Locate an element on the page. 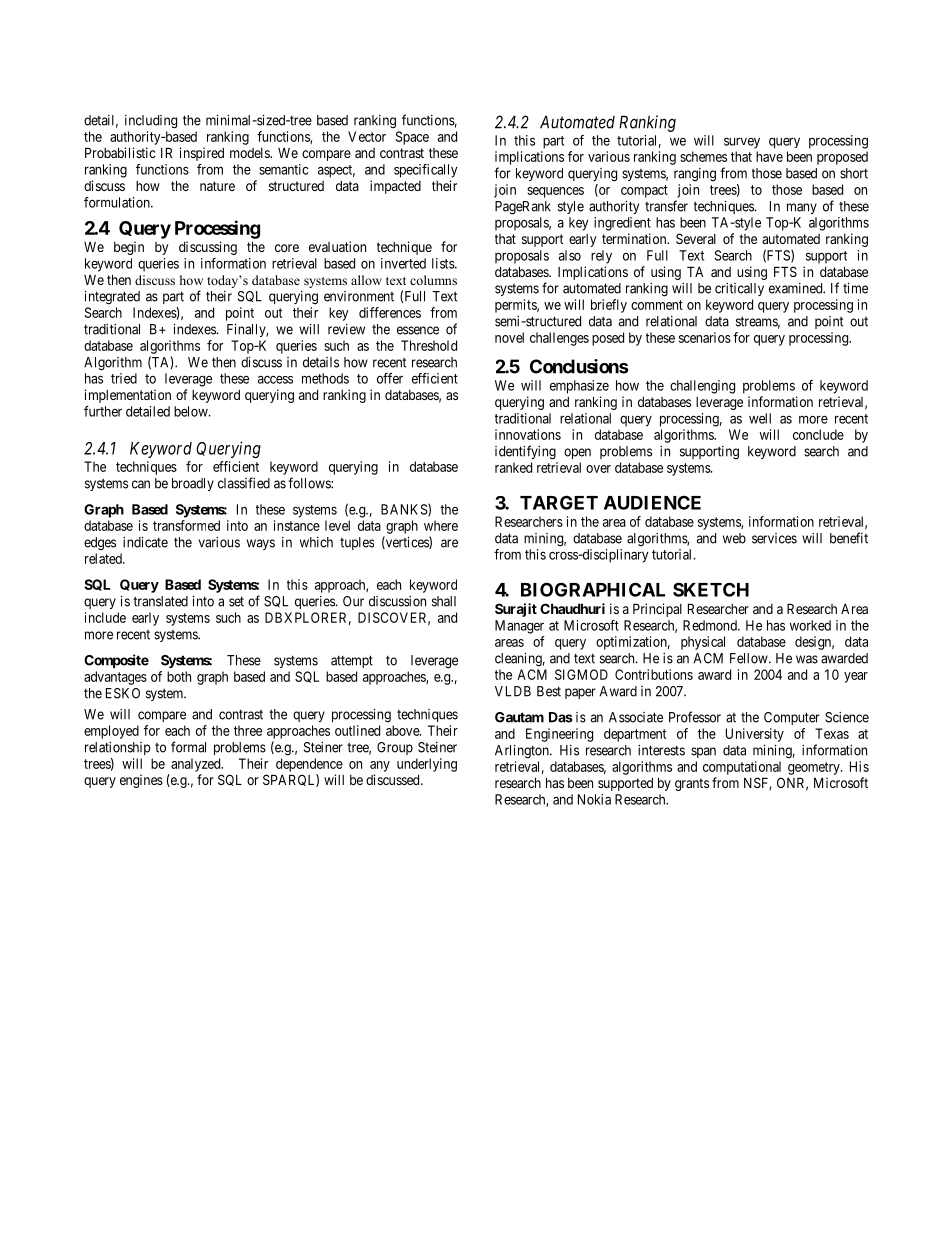 This page has width=952, height=1233. tried is located at coordinates (124, 378).
